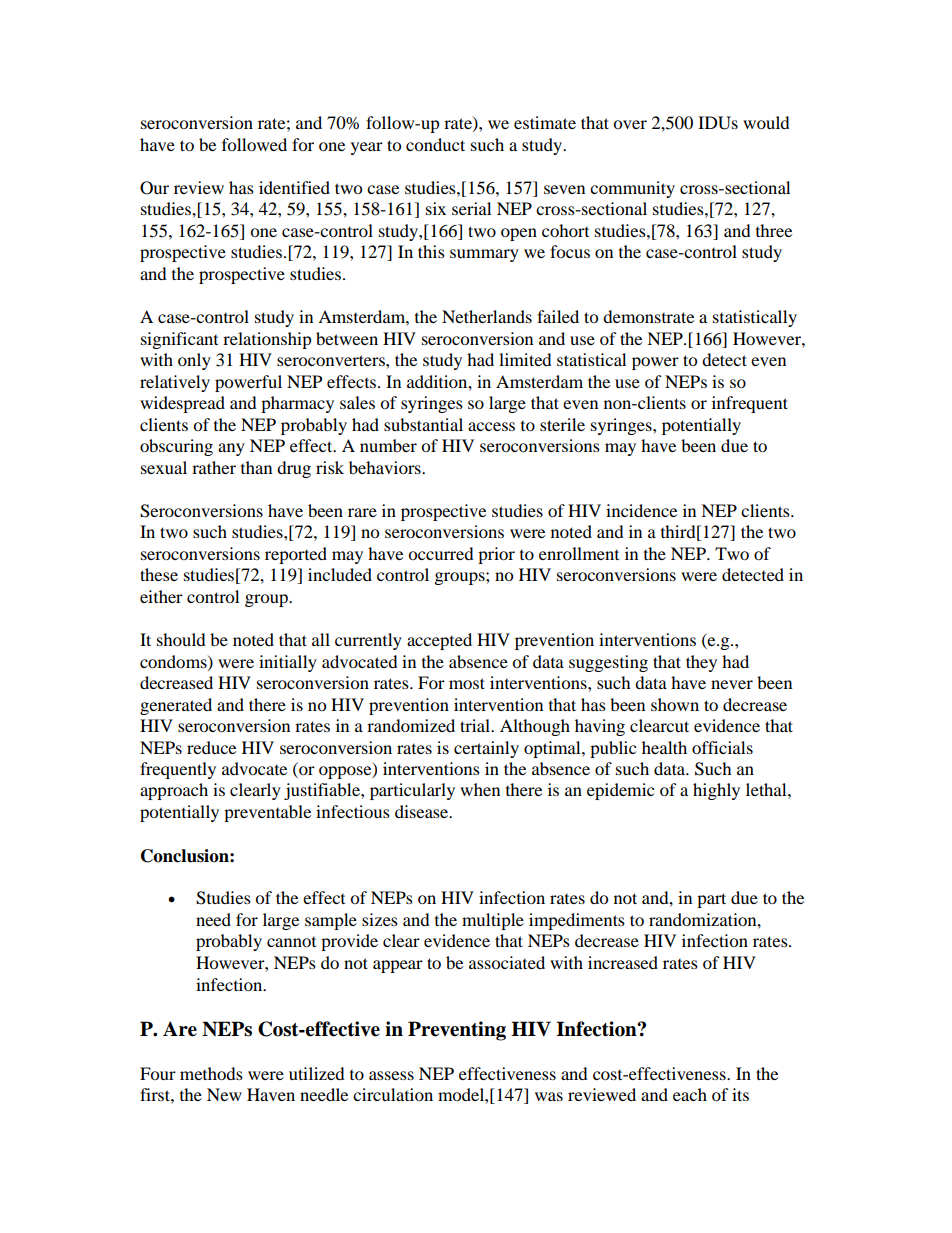  I want to click on conduct, so click(435, 144).
